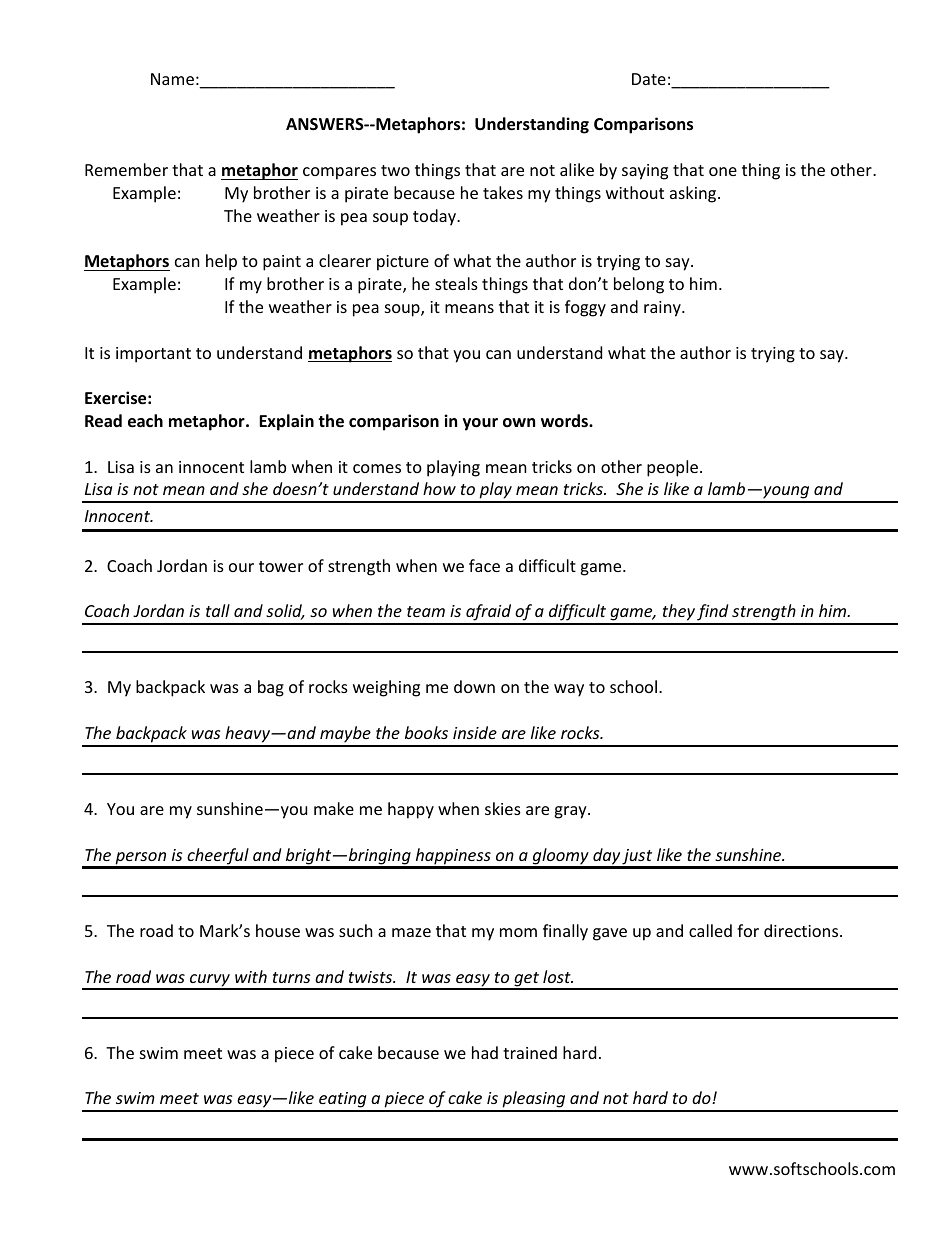 The width and height of the screenshot is (952, 1233). What do you see at coordinates (210, 981) in the screenshot?
I see `curvy` at bounding box center [210, 981].
